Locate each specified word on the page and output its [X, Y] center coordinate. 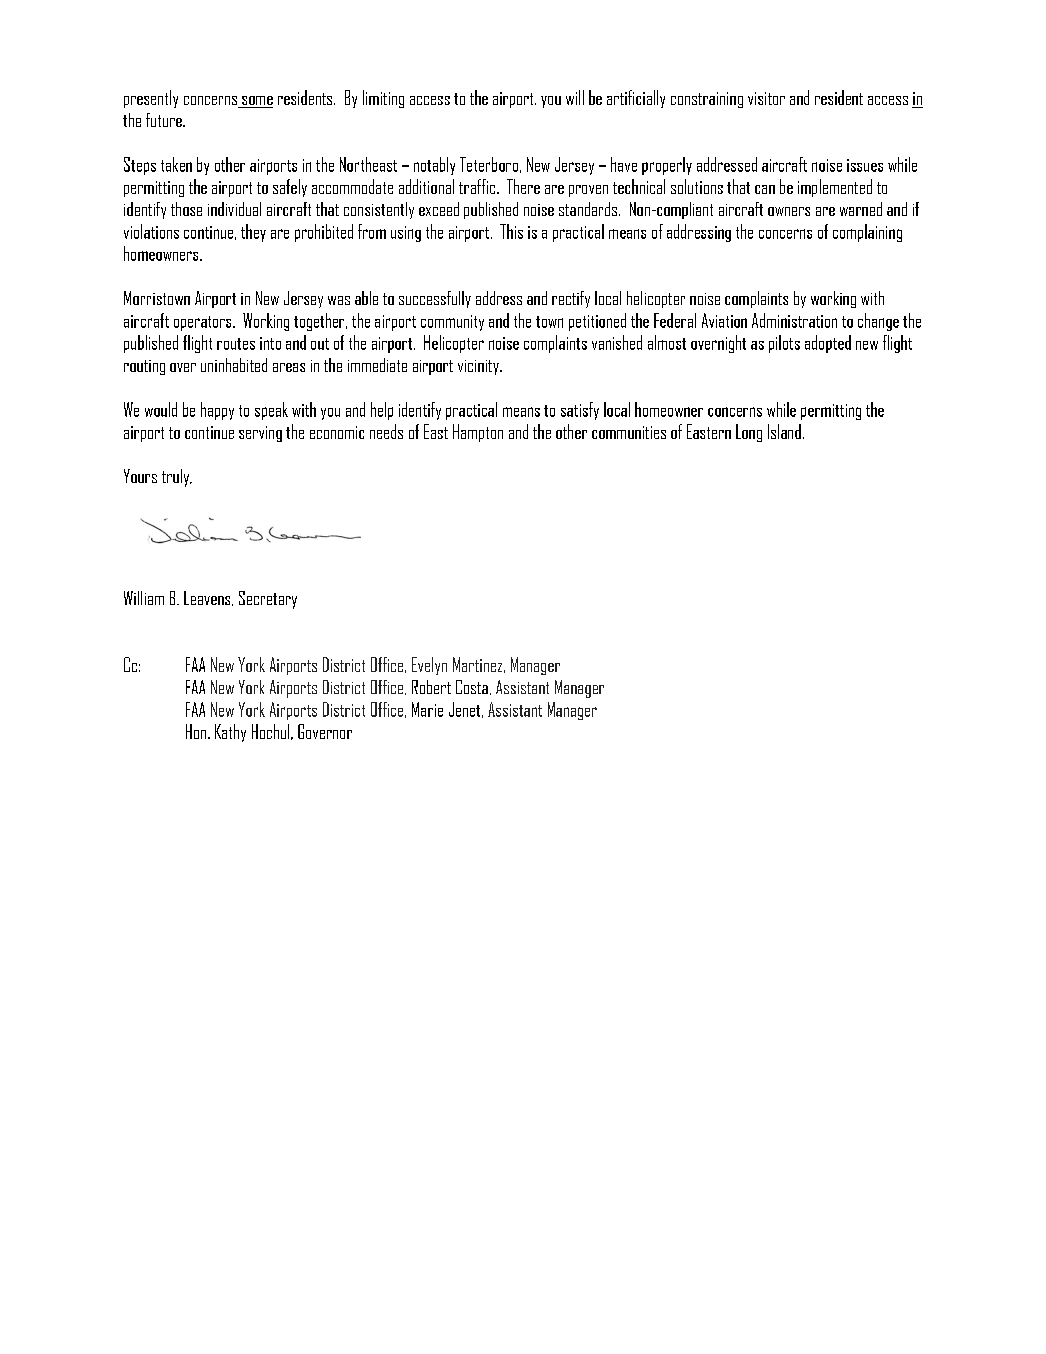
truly [176, 478]
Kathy [230, 733]
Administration [794, 320]
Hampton [478, 433]
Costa [472, 687]
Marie [427, 709]
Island [784, 431]
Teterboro [489, 164]
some [257, 100]
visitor [766, 98]
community [452, 323]
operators [204, 323]
